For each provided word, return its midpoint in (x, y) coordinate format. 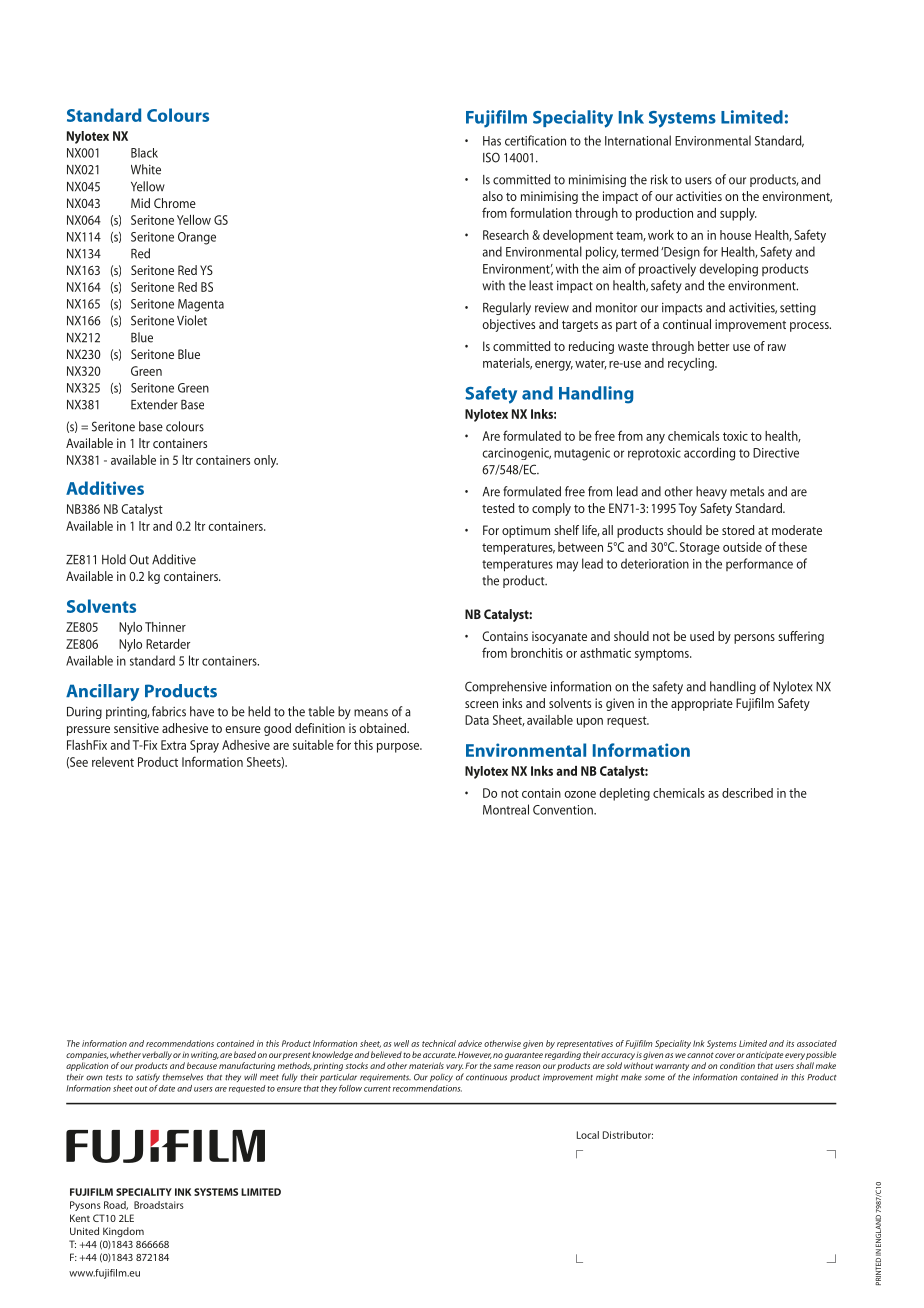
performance (759, 564)
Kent (80, 1218)
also (493, 196)
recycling (692, 364)
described (747, 793)
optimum (526, 531)
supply (738, 214)
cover (725, 1055)
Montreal (506, 809)
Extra (173, 745)
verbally (157, 1055)
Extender (154, 404)
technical (439, 1043)
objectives (508, 325)
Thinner (165, 627)
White (146, 169)
